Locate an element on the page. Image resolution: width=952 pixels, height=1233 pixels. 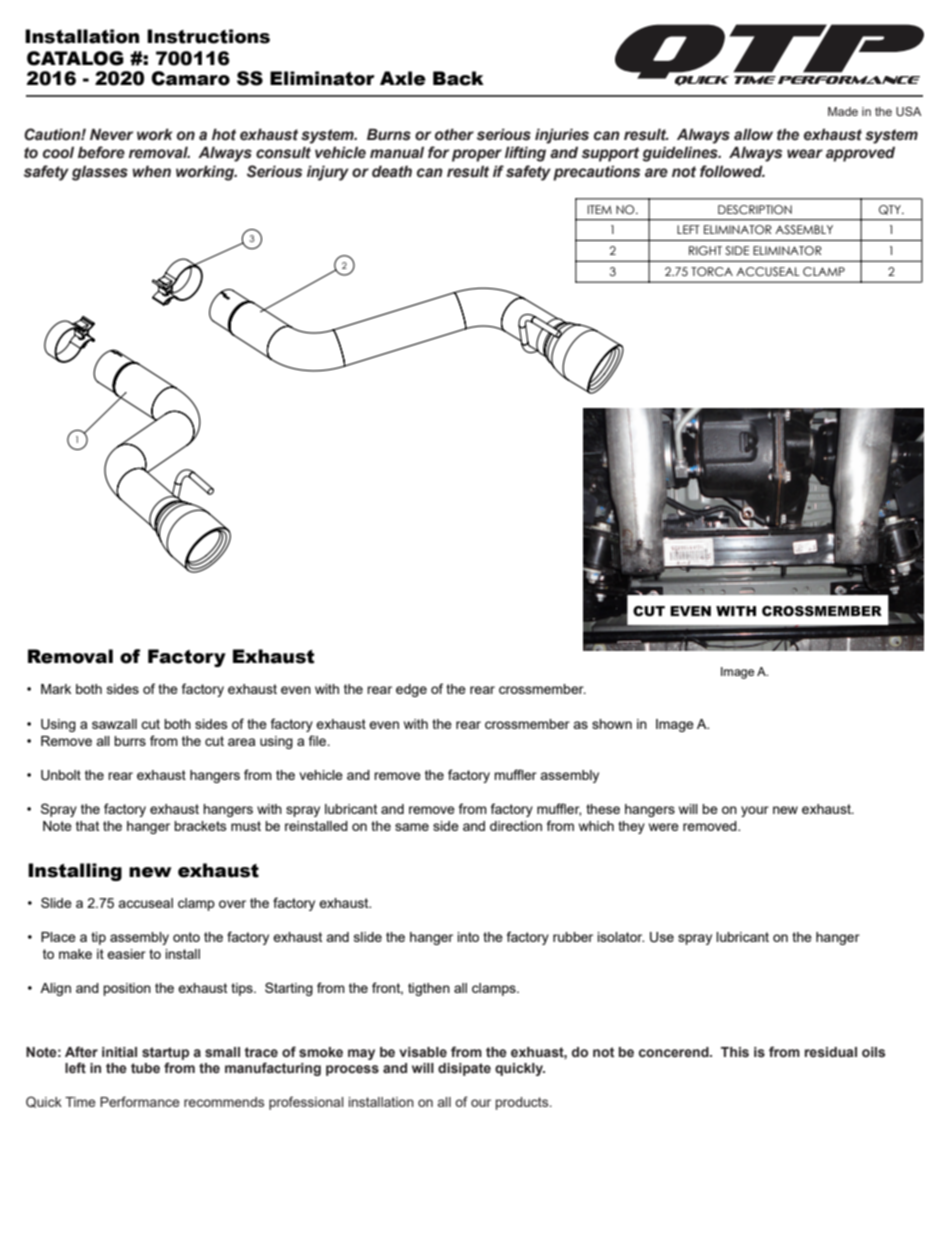
shown is located at coordinates (612, 724).
